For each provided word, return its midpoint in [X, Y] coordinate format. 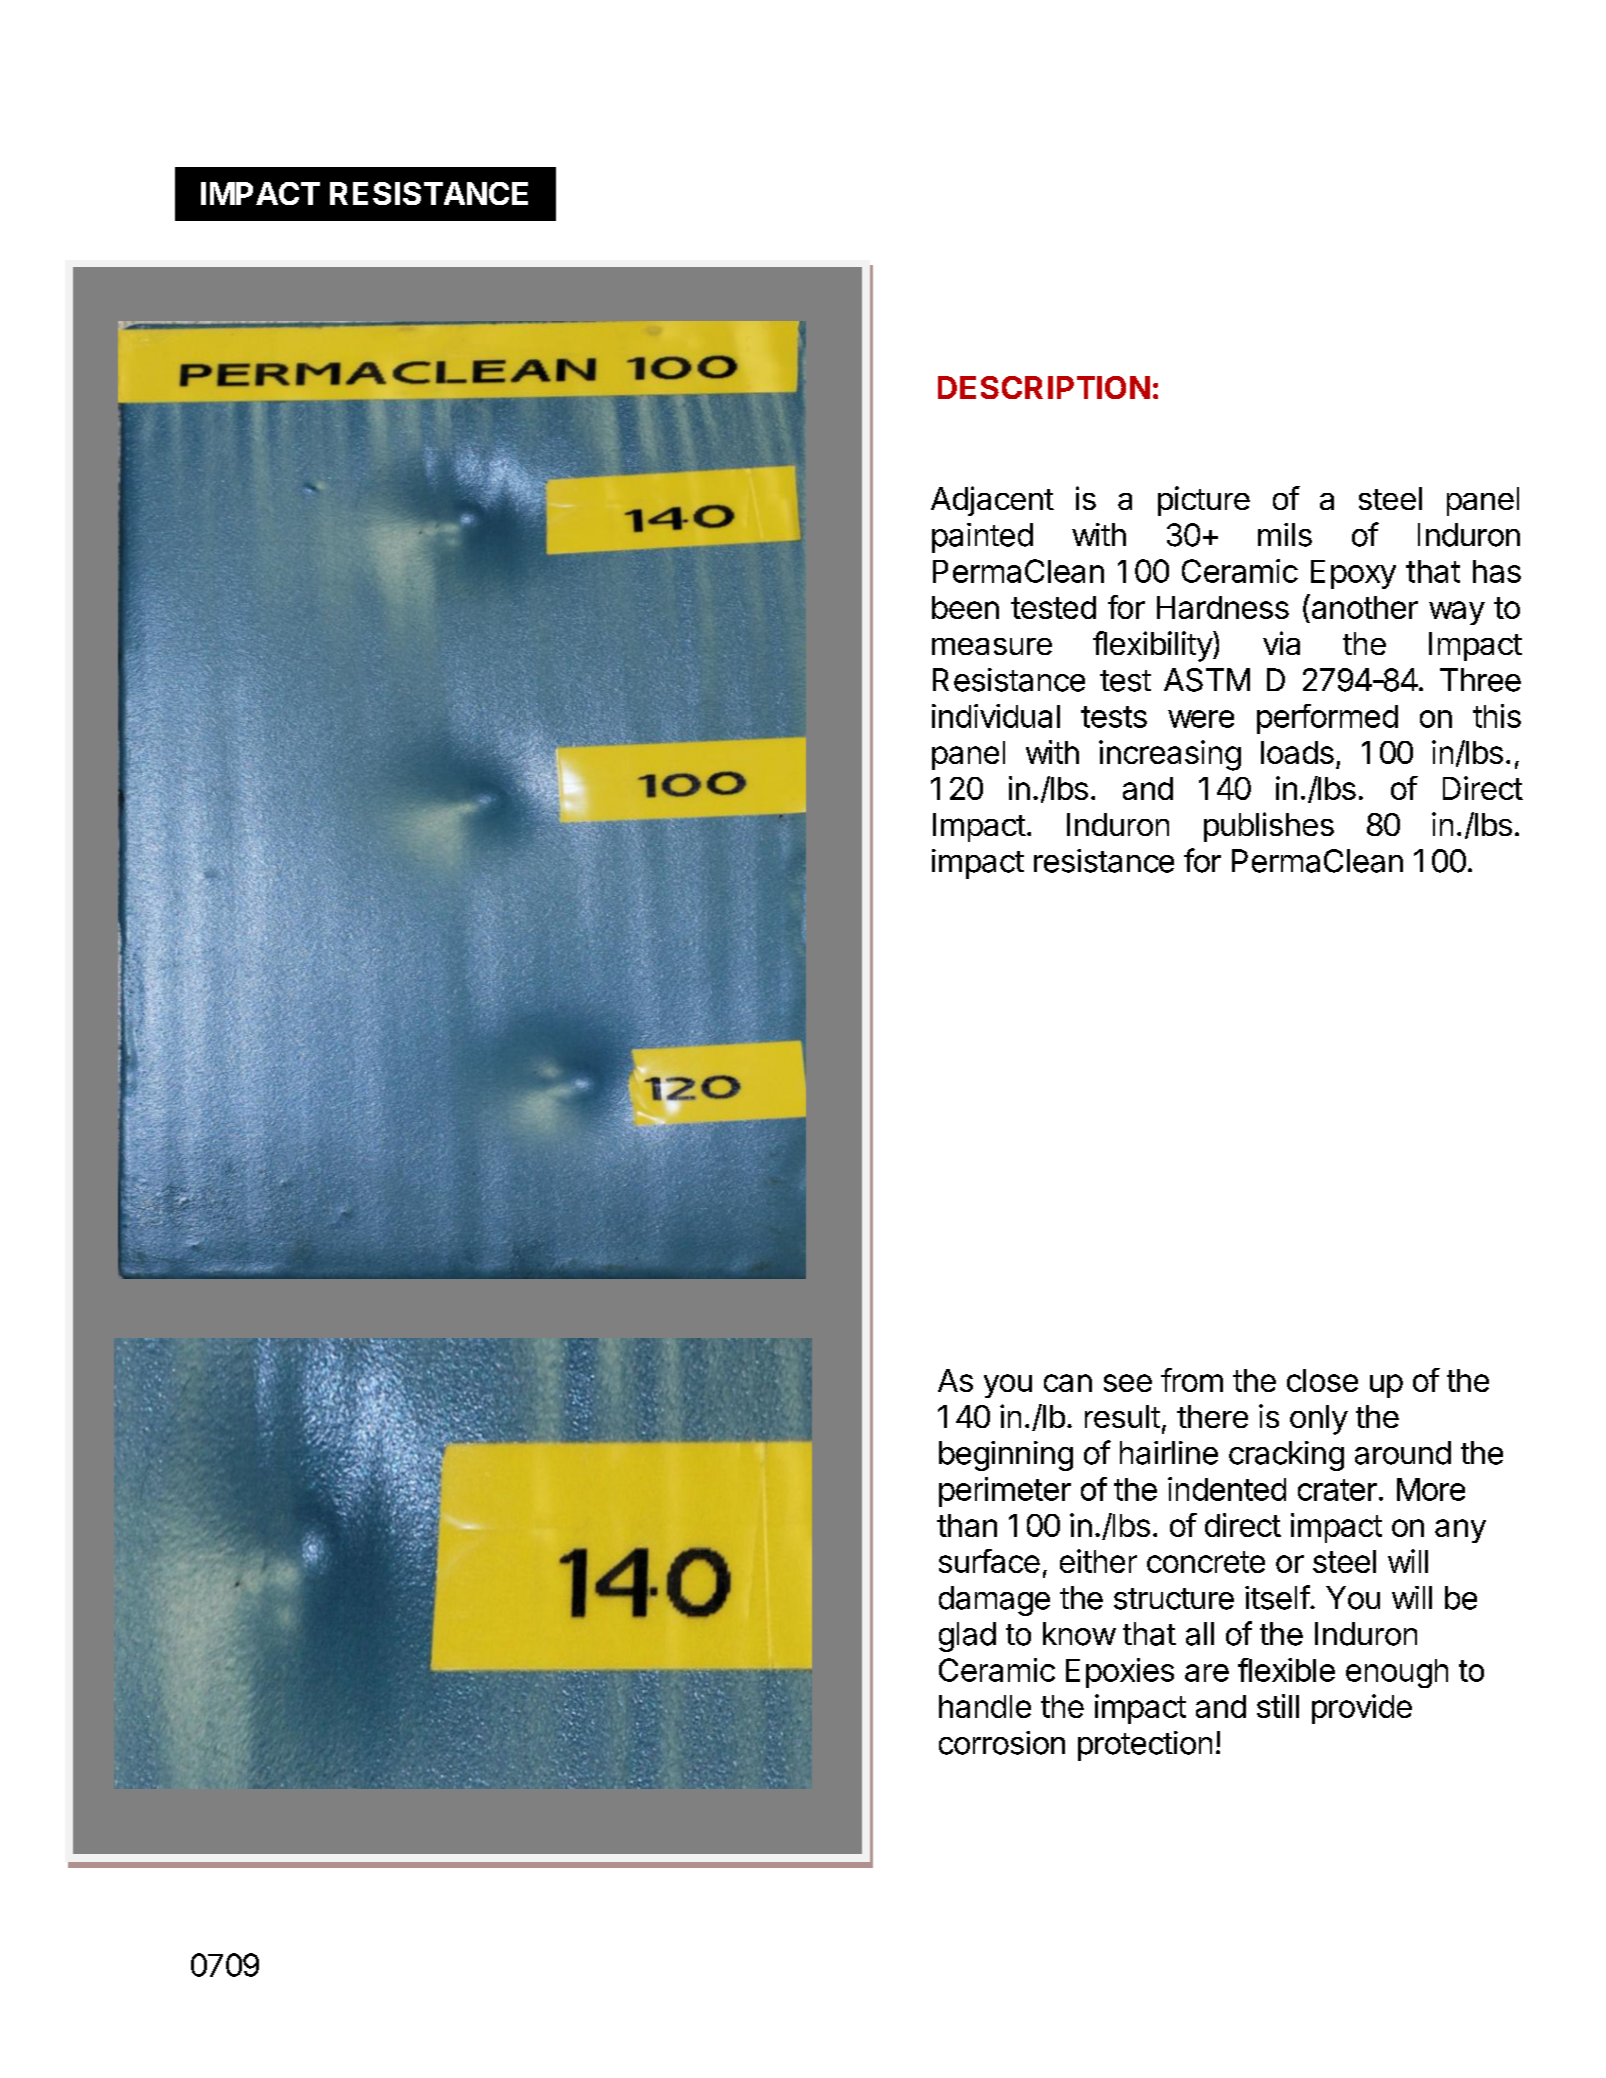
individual [996, 716]
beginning [1006, 1456]
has [1497, 571]
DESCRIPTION [1044, 387]
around [1403, 1453]
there [1212, 1416]
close [1322, 1380]
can [1068, 1383]
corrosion [1002, 1743]
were [1201, 719]
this [1497, 716]
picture [1204, 501]
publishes [1269, 827]
